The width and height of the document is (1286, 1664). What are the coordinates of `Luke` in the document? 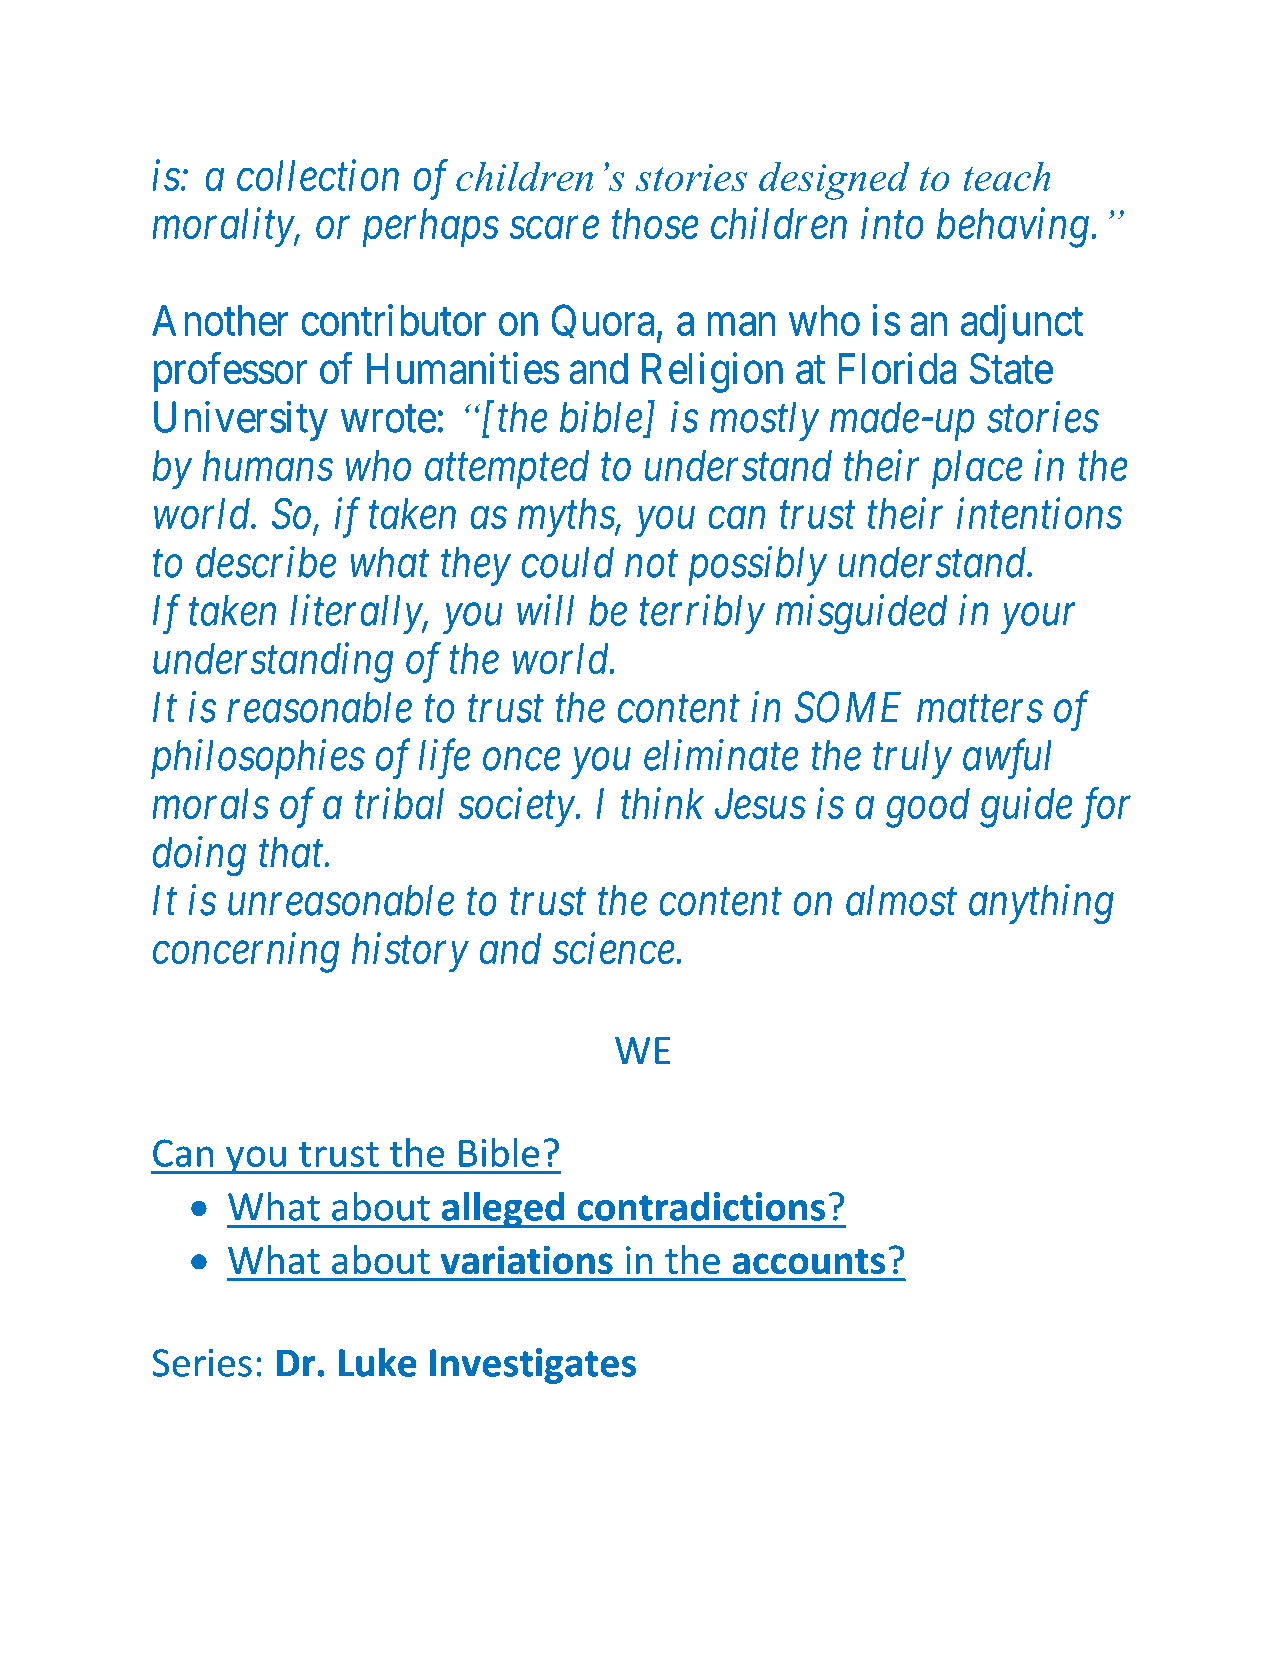 It's located at (378, 1362).
